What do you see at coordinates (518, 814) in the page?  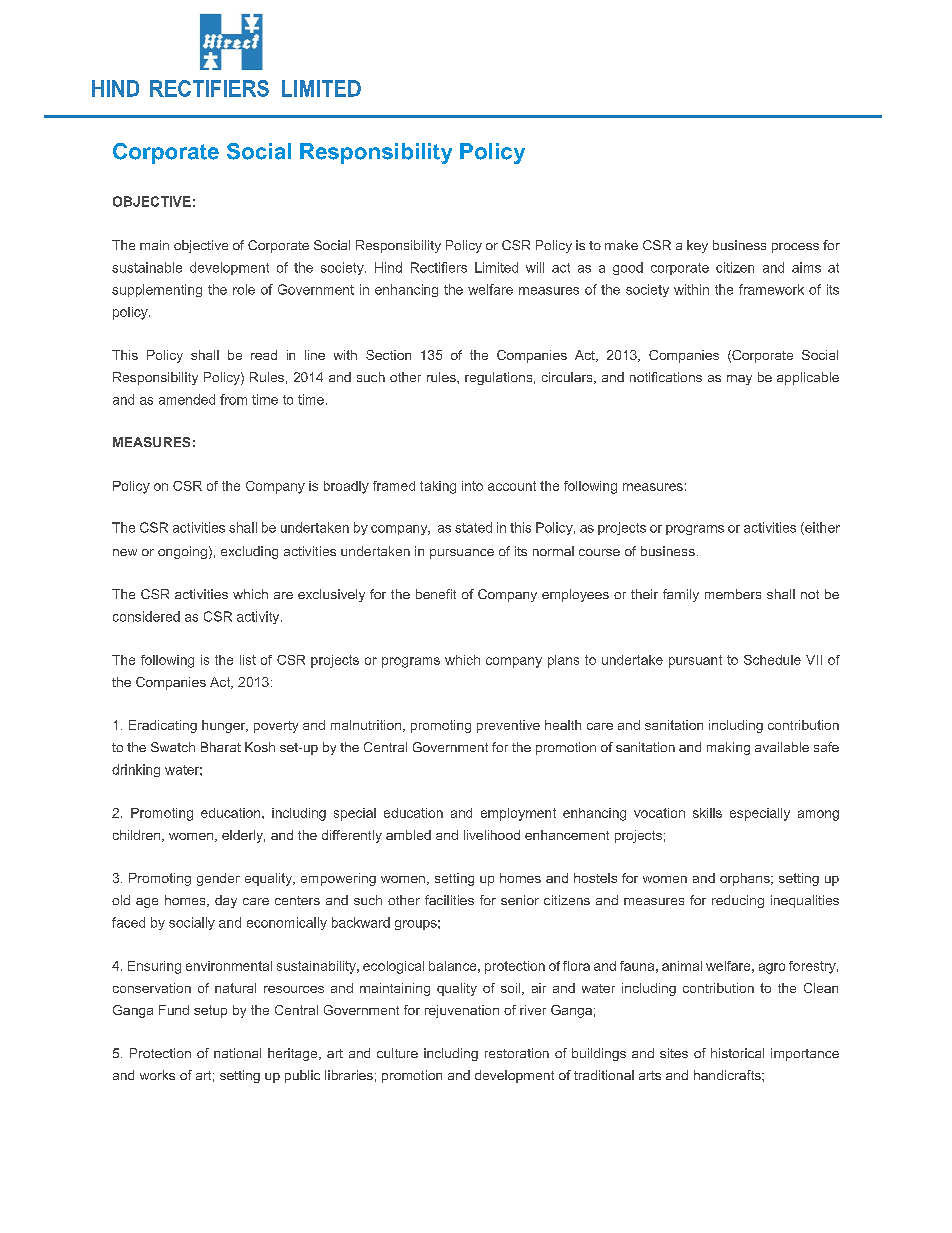 I see `employment` at bounding box center [518, 814].
